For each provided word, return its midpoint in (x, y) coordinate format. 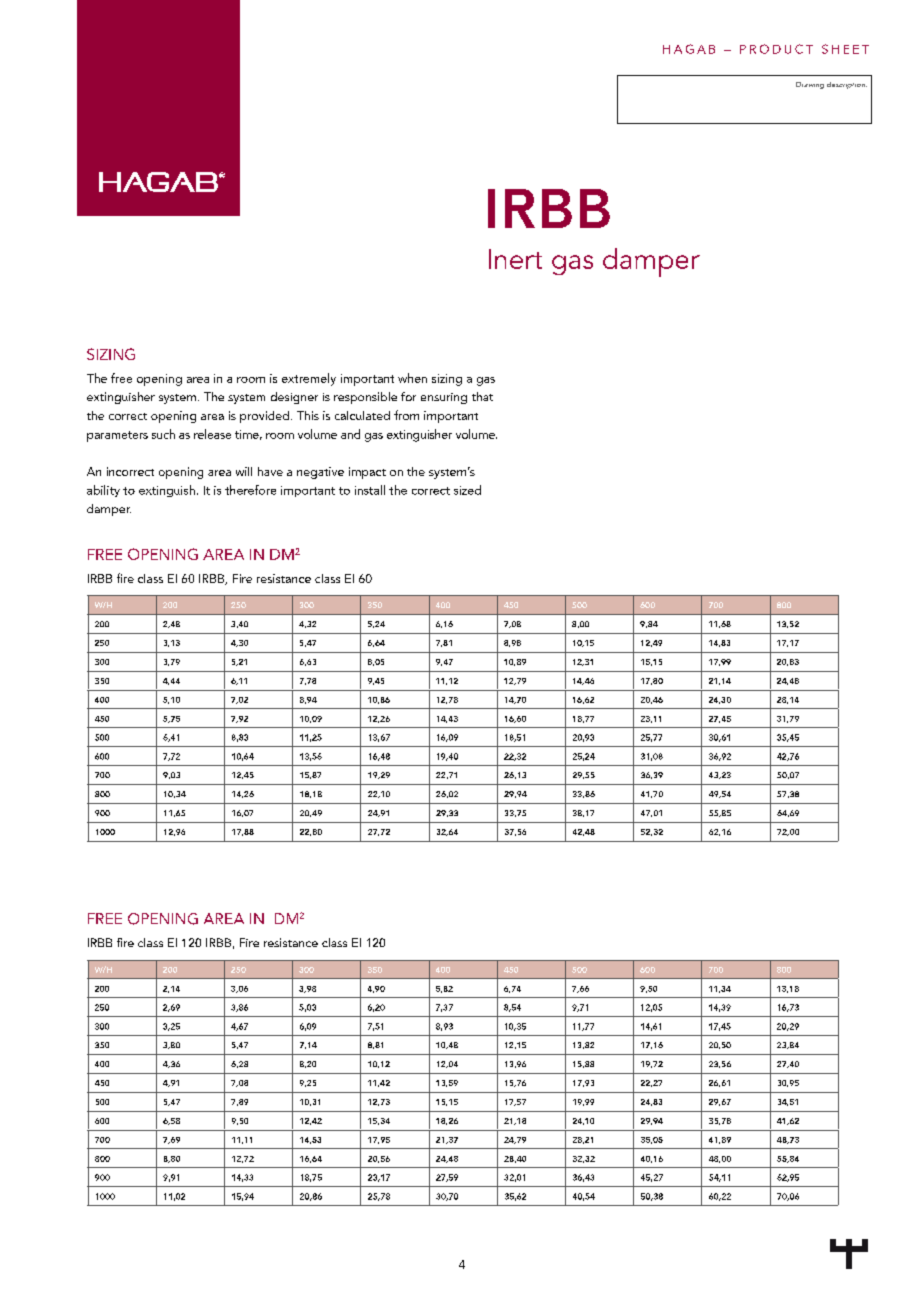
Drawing (810, 85)
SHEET (845, 49)
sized (467, 490)
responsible (365, 398)
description (847, 85)
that (482, 396)
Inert (515, 259)
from (406, 415)
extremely (309, 379)
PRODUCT (776, 49)
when (412, 378)
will (244, 471)
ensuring (444, 398)
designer (294, 398)
